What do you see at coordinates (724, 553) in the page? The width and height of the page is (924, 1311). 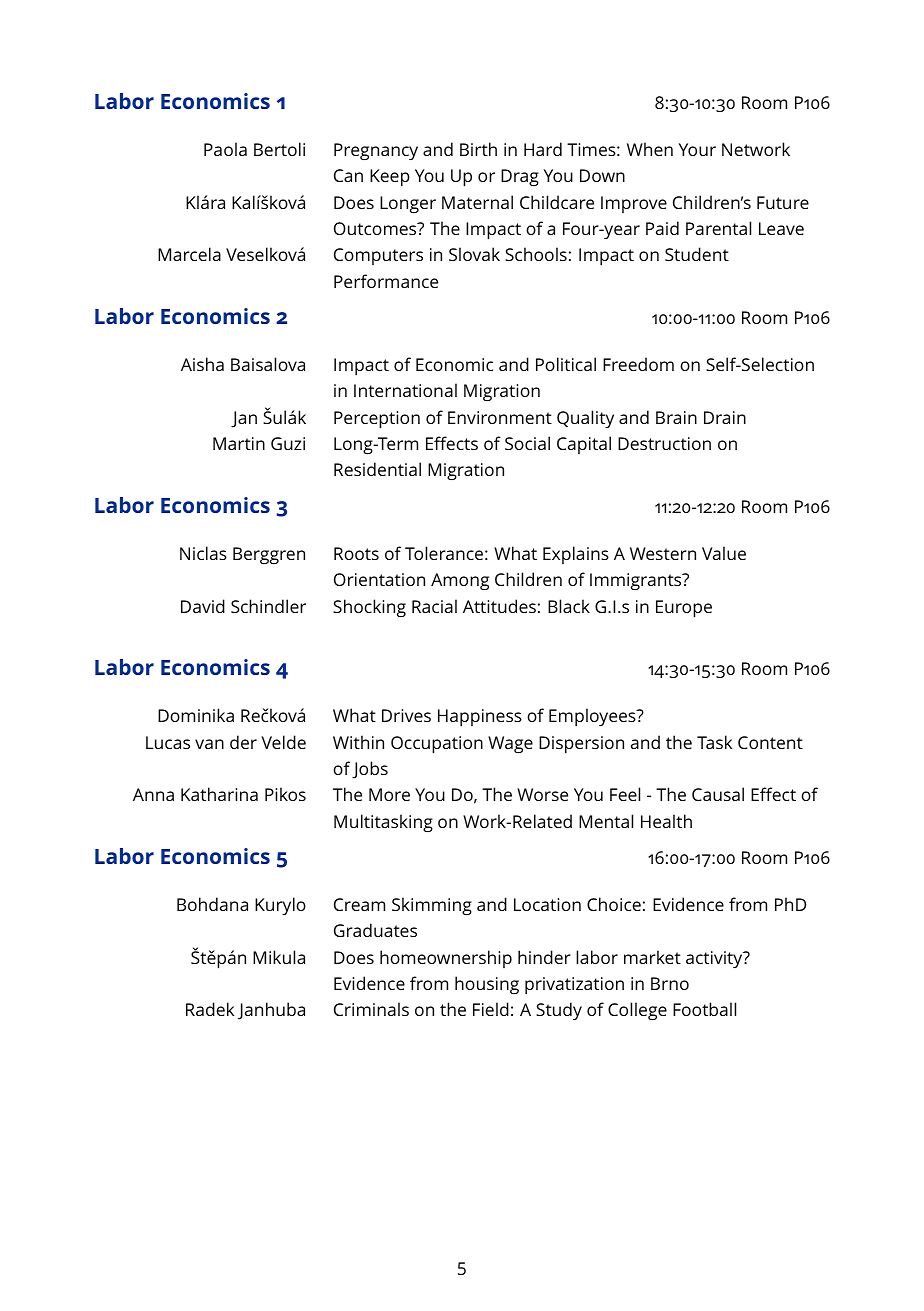 I see `Value` at bounding box center [724, 553].
